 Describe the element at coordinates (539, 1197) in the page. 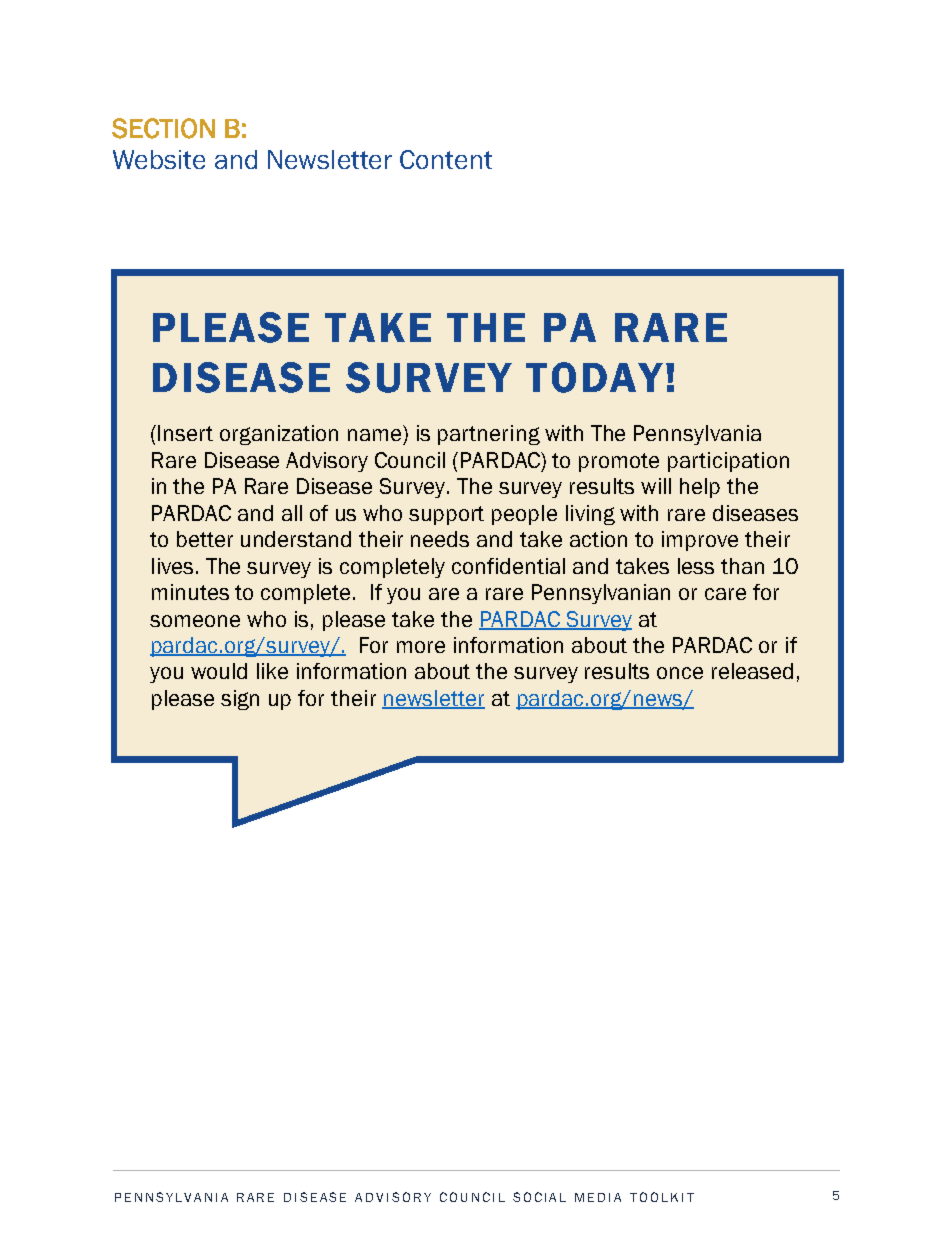

I see `SOCIAL` at that location.
